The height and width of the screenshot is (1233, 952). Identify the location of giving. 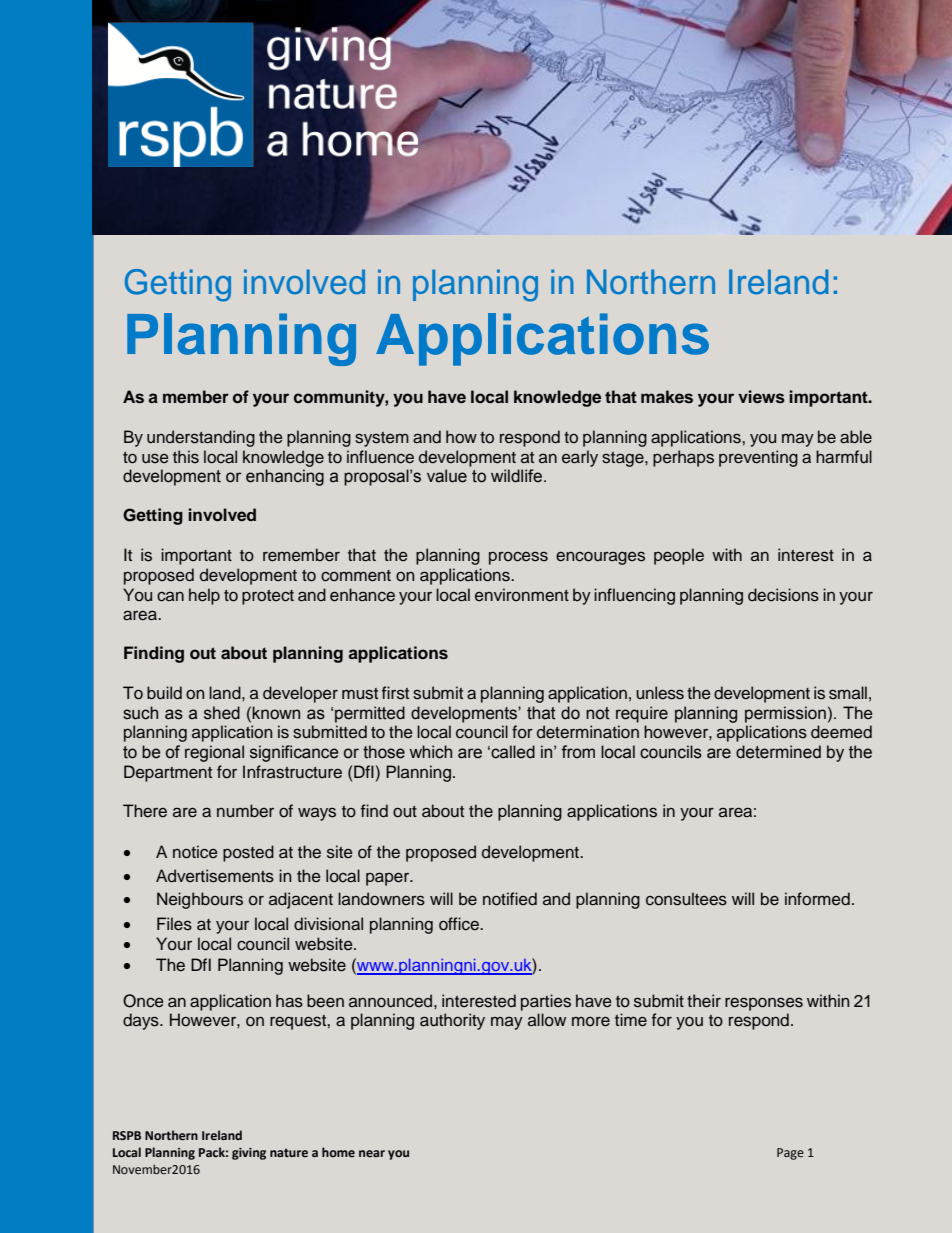
(249, 1154).
